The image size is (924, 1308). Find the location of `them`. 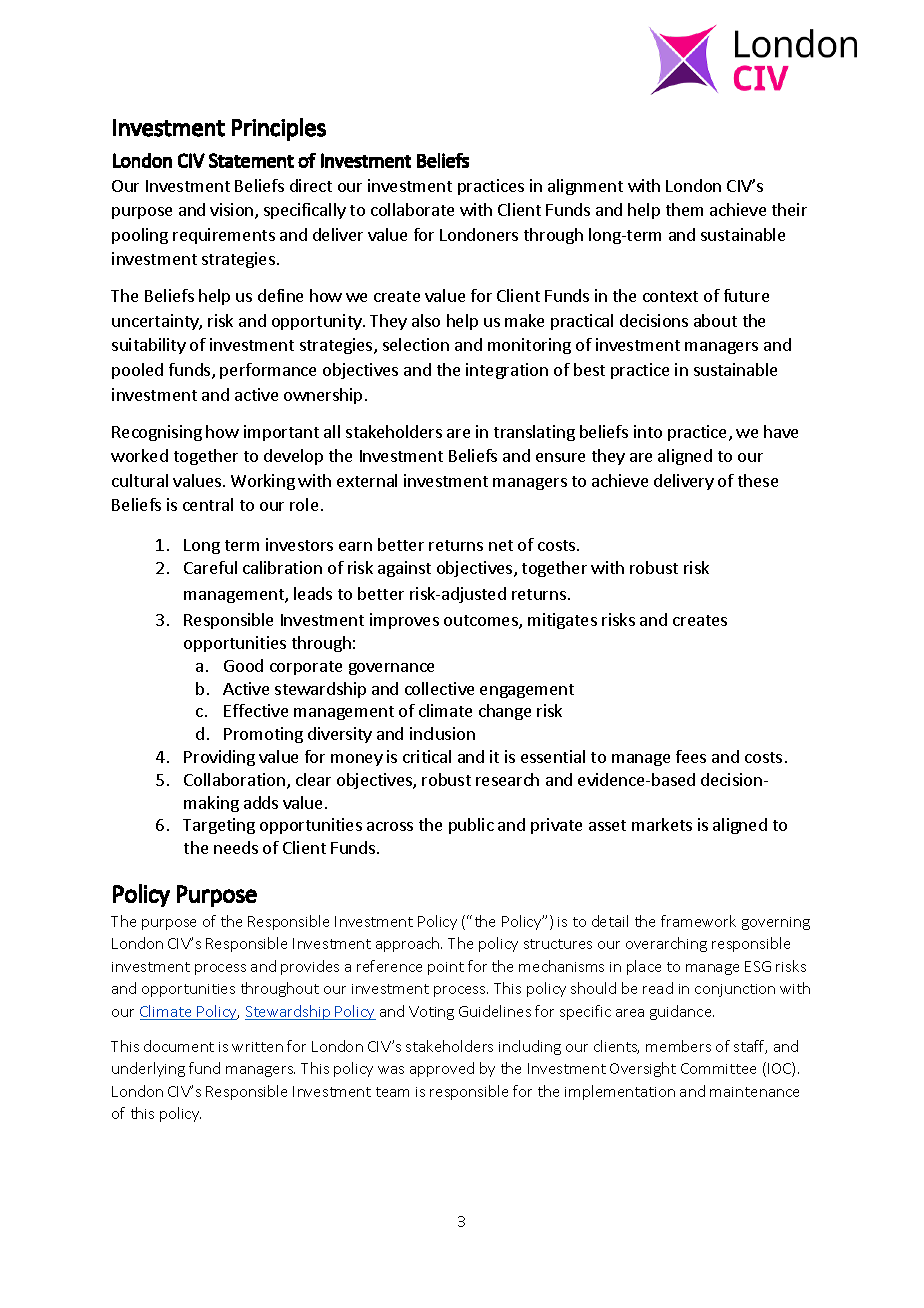

them is located at coordinates (684, 209).
